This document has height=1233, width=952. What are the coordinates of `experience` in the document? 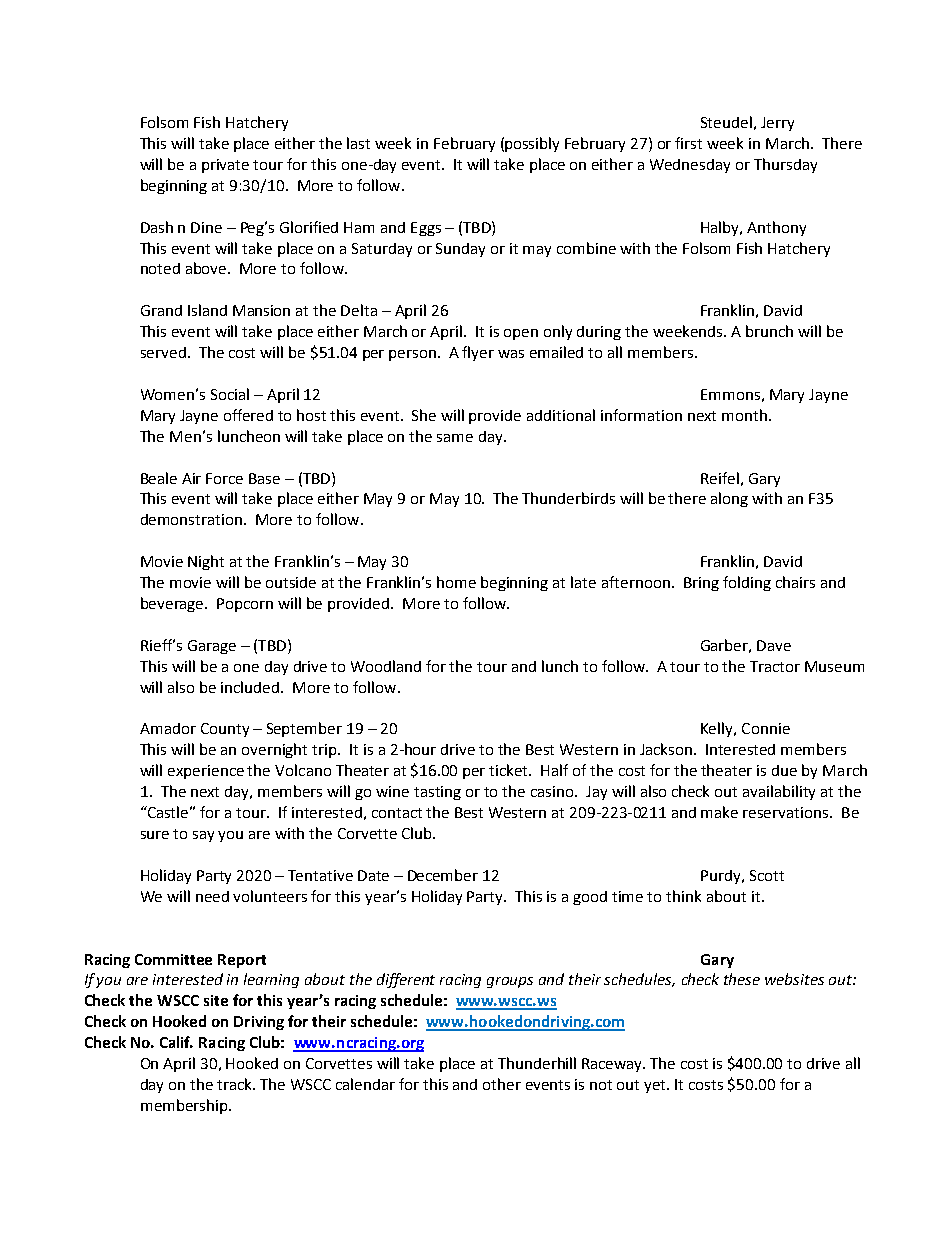 It's located at (206, 772).
